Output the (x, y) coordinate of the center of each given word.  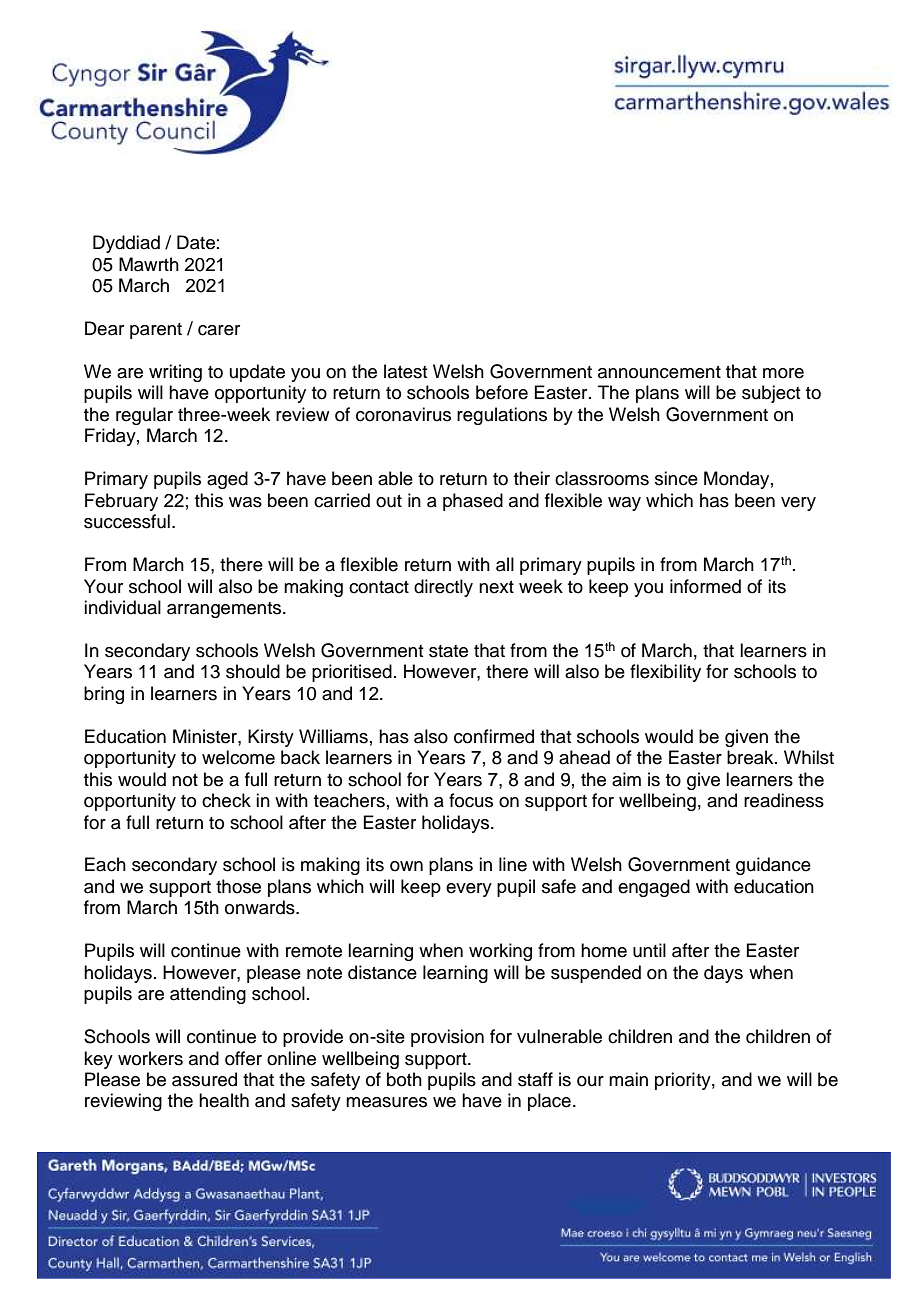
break (751, 757)
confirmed (494, 736)
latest (406, 371)
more (783, 373)
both (404, 1079)
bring (104, 695)
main (628, 1079)
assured (204, 1079)
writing (175, 373)
